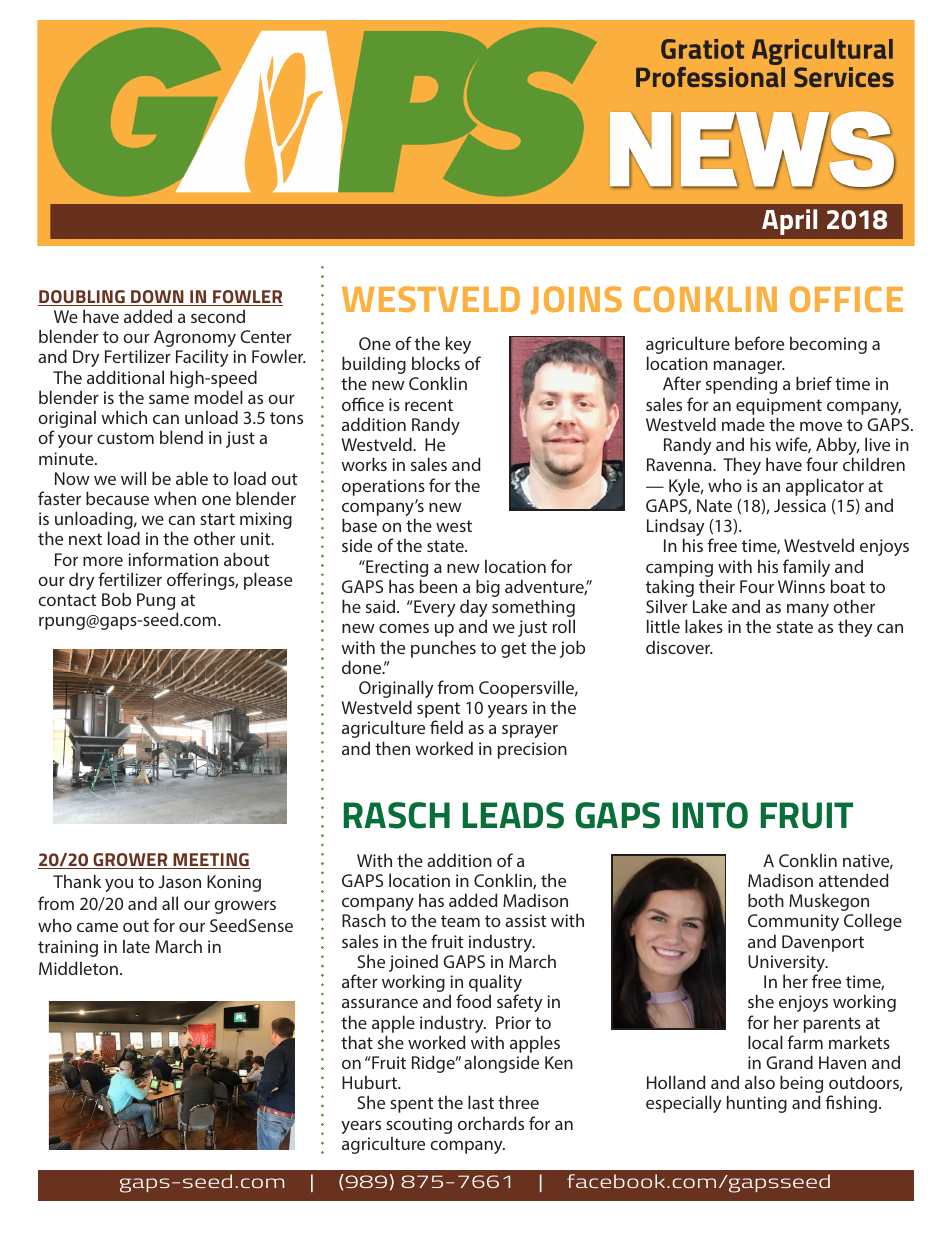  Describe the element at coordinates (357, 1042) in the screenshot. I see `that` at that location.
